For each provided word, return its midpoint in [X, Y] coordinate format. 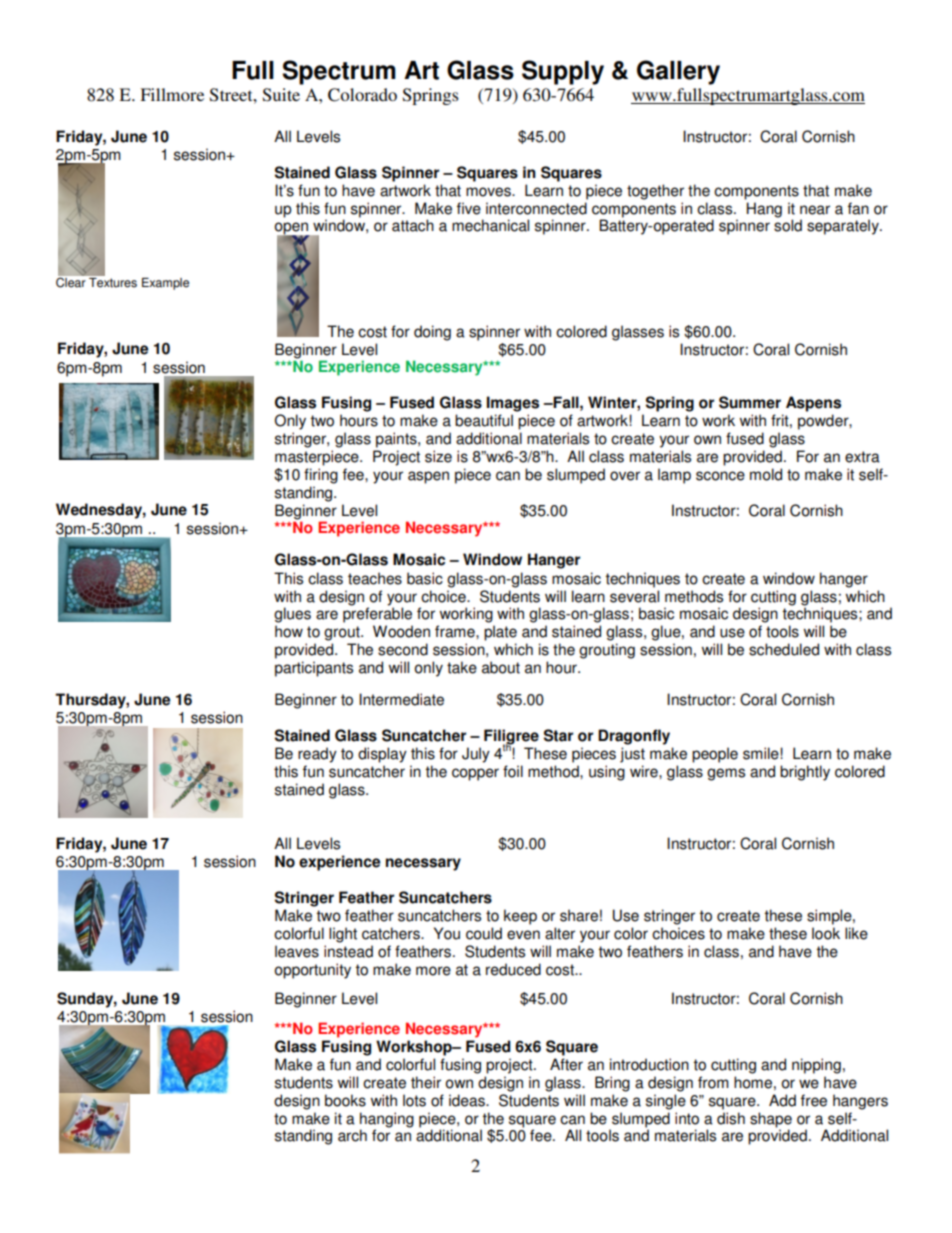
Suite [281, 95]
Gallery [678, 72]
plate [500, 633]
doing [432, 333]
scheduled [784, 649]
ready [317, 755]
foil [513, 771]
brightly [805, 773]
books [345, 1100]
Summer [750, 402]
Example [165, 284]
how [289, 631]
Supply [563, 72]
